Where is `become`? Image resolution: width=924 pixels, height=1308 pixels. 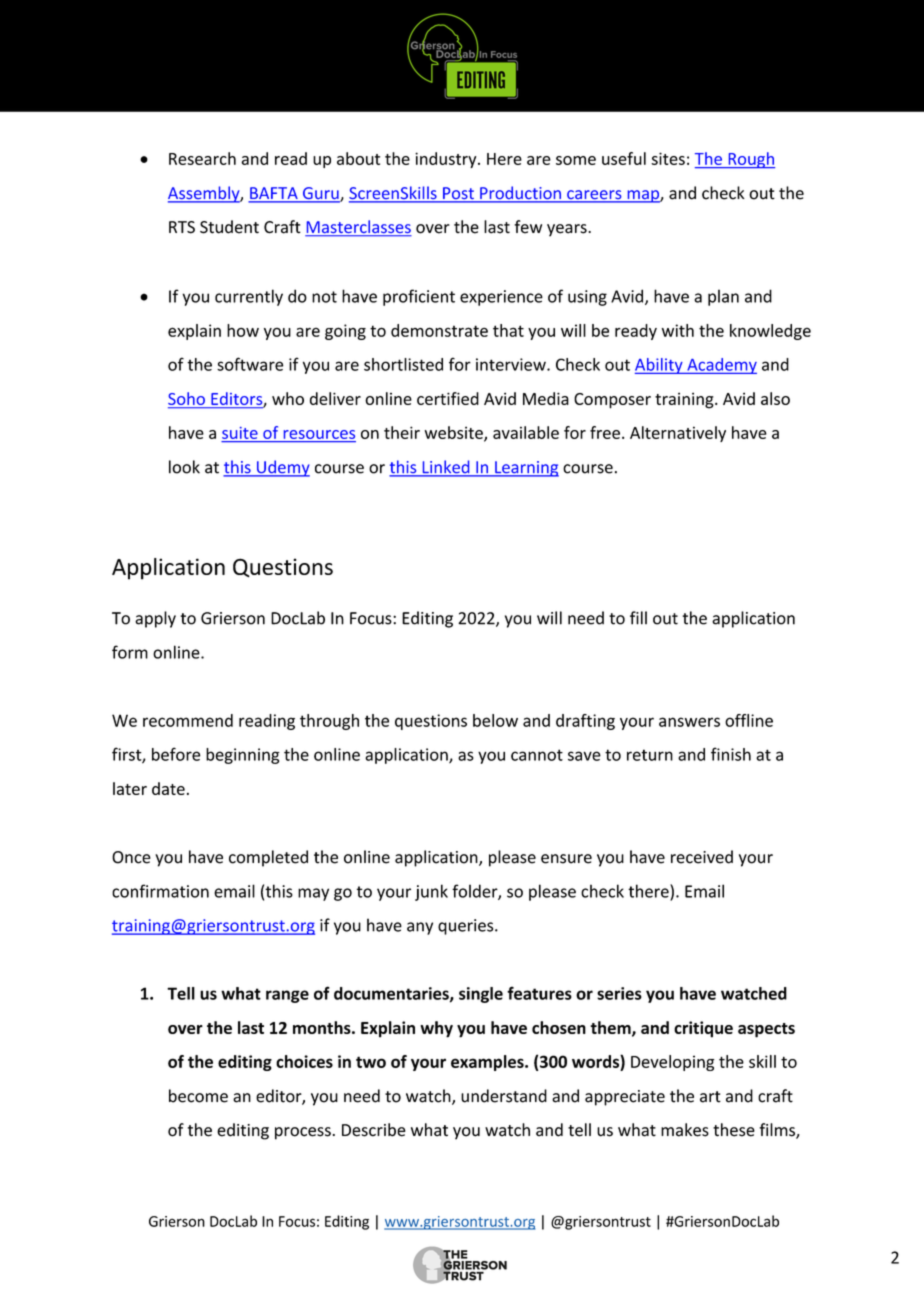
become is located at coordinates (198, 1096).
